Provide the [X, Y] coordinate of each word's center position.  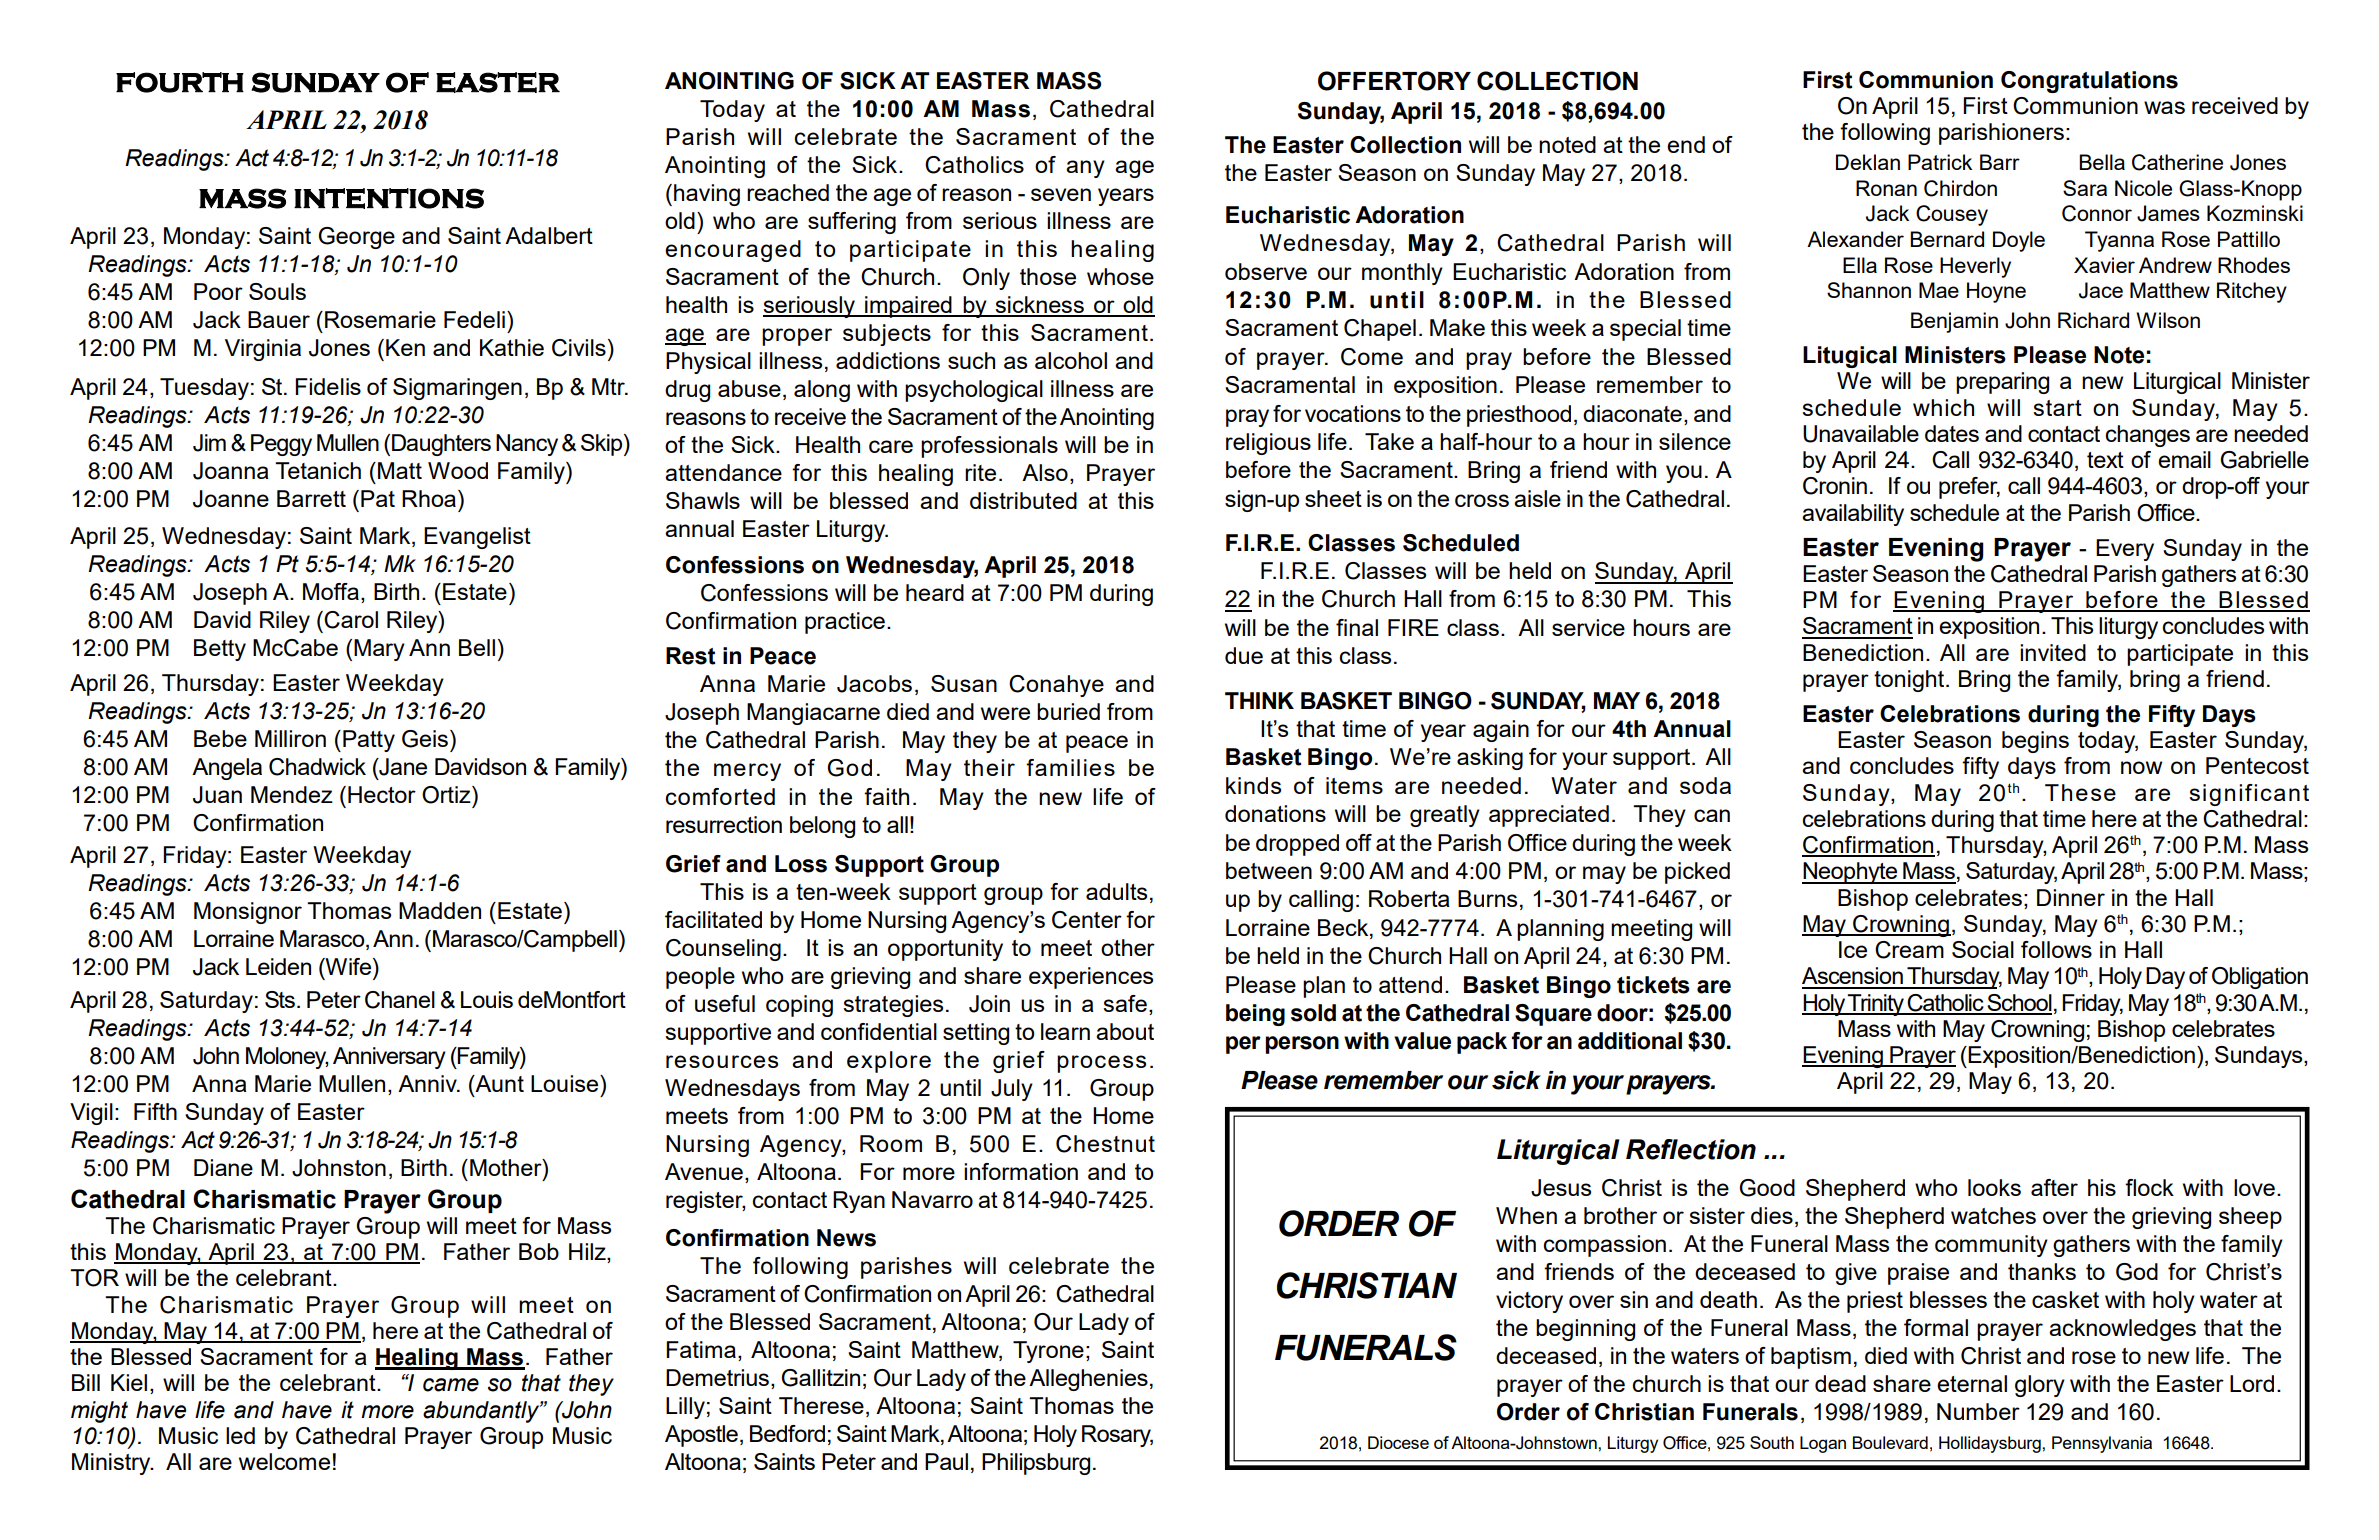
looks [1994, 1187]
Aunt [498, 1083]
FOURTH [180, 82]
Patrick [1940, 162]
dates [1952, 433]
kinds [1253, 785]
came [451, 1385]
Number [1978, 1411]
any [1085, 169]
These [2080, 792]
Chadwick [317, 767]
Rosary [1117, 1436]
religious [1268, 444]
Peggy [281, 445]
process [1101, 1064]
